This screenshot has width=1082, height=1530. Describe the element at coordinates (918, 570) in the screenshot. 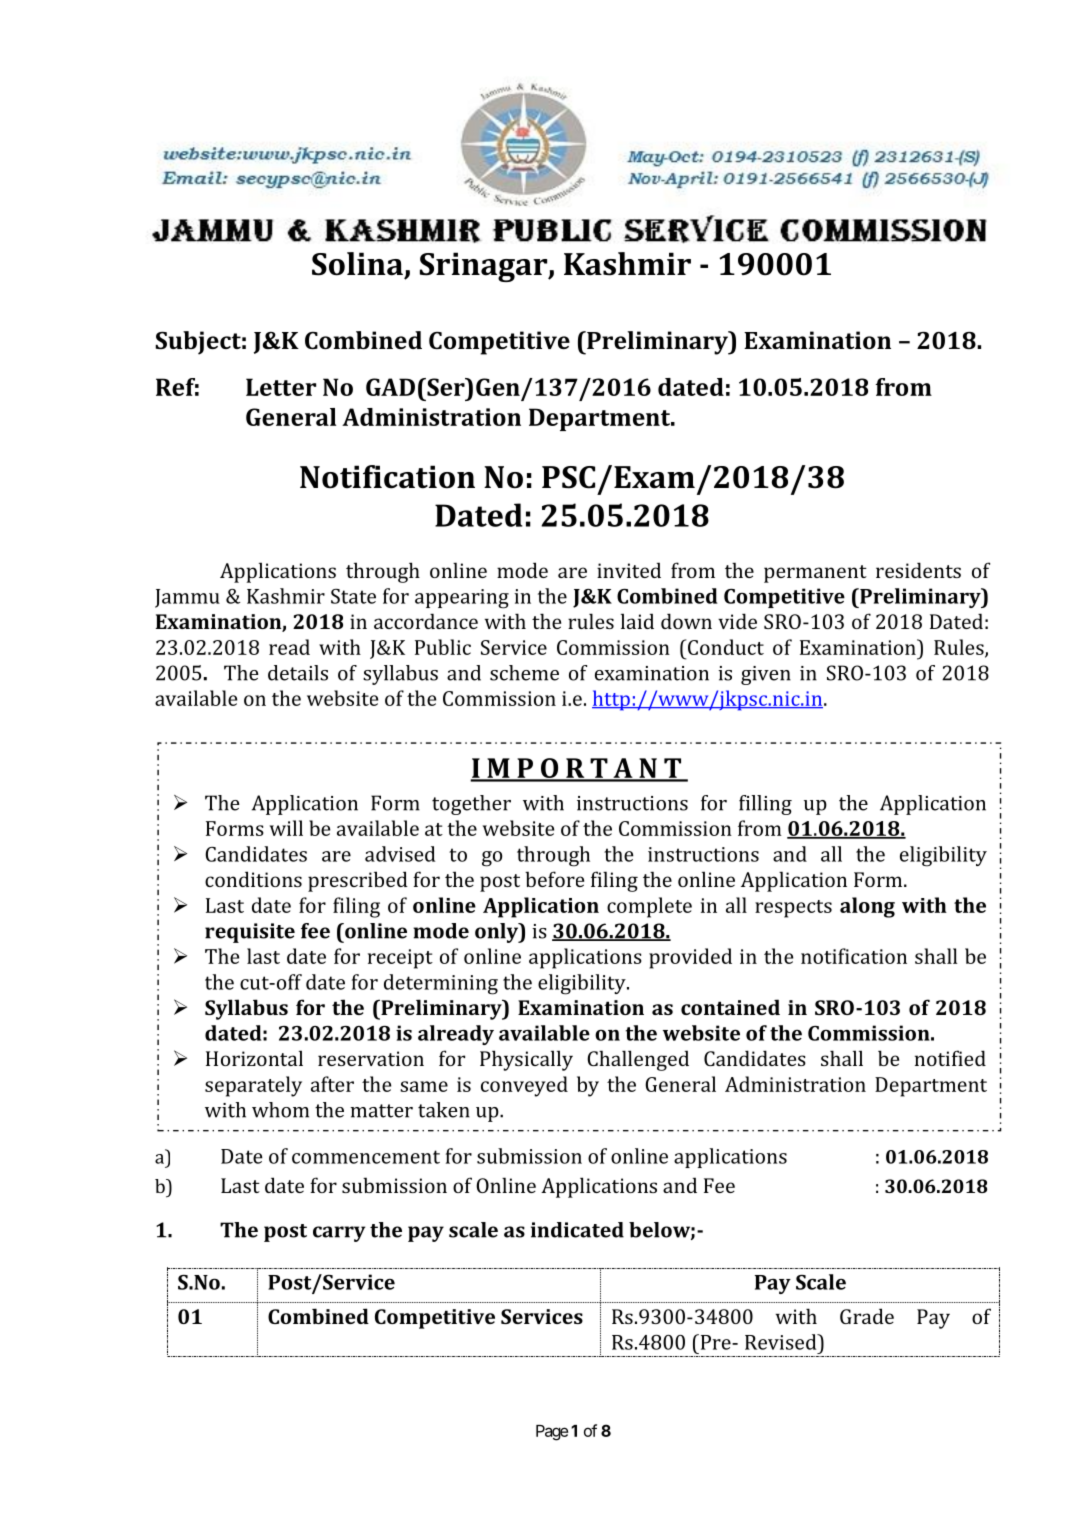

I see `residents` at that location.
